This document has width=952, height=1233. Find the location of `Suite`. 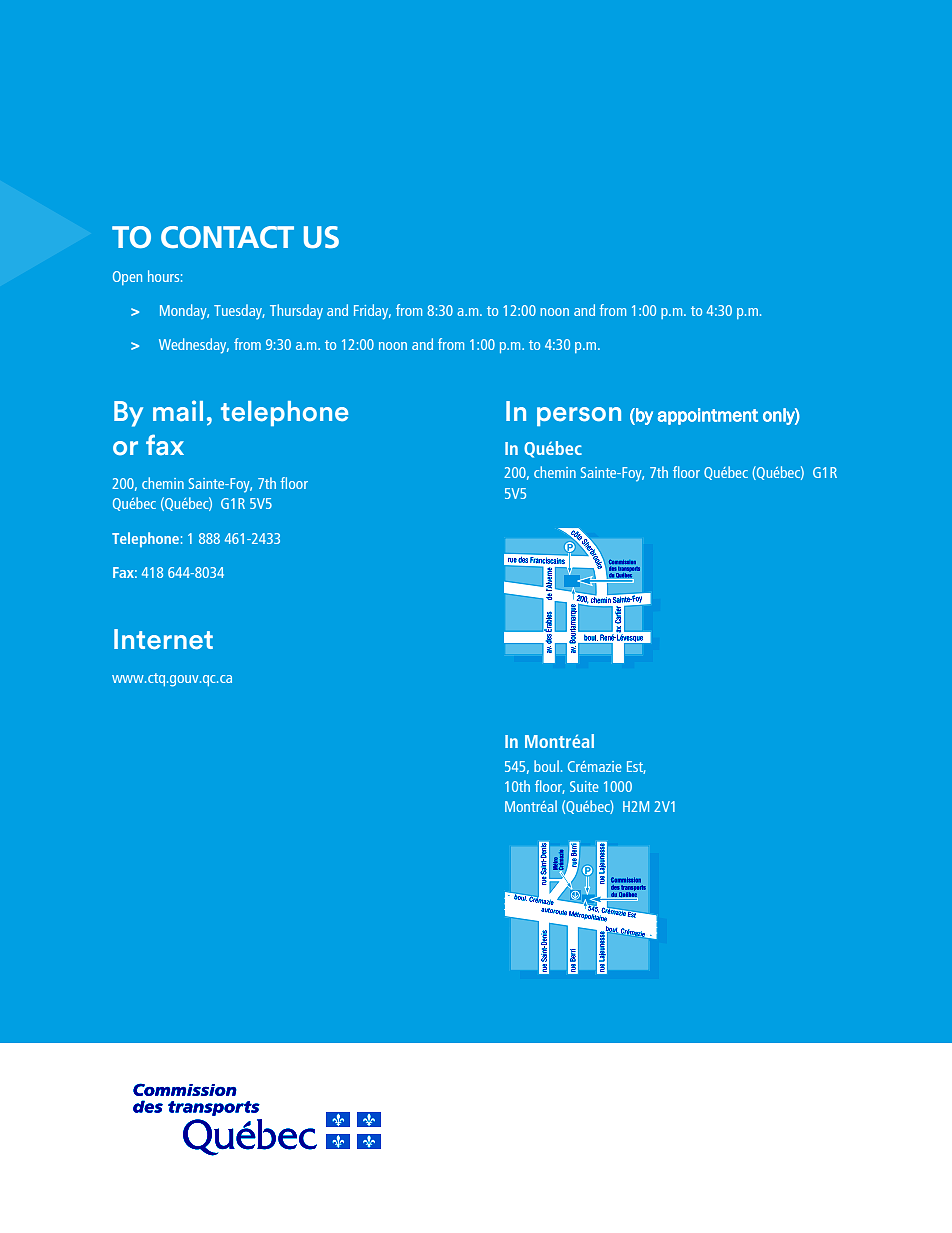

Suite is located at coordinates (584, 786).
